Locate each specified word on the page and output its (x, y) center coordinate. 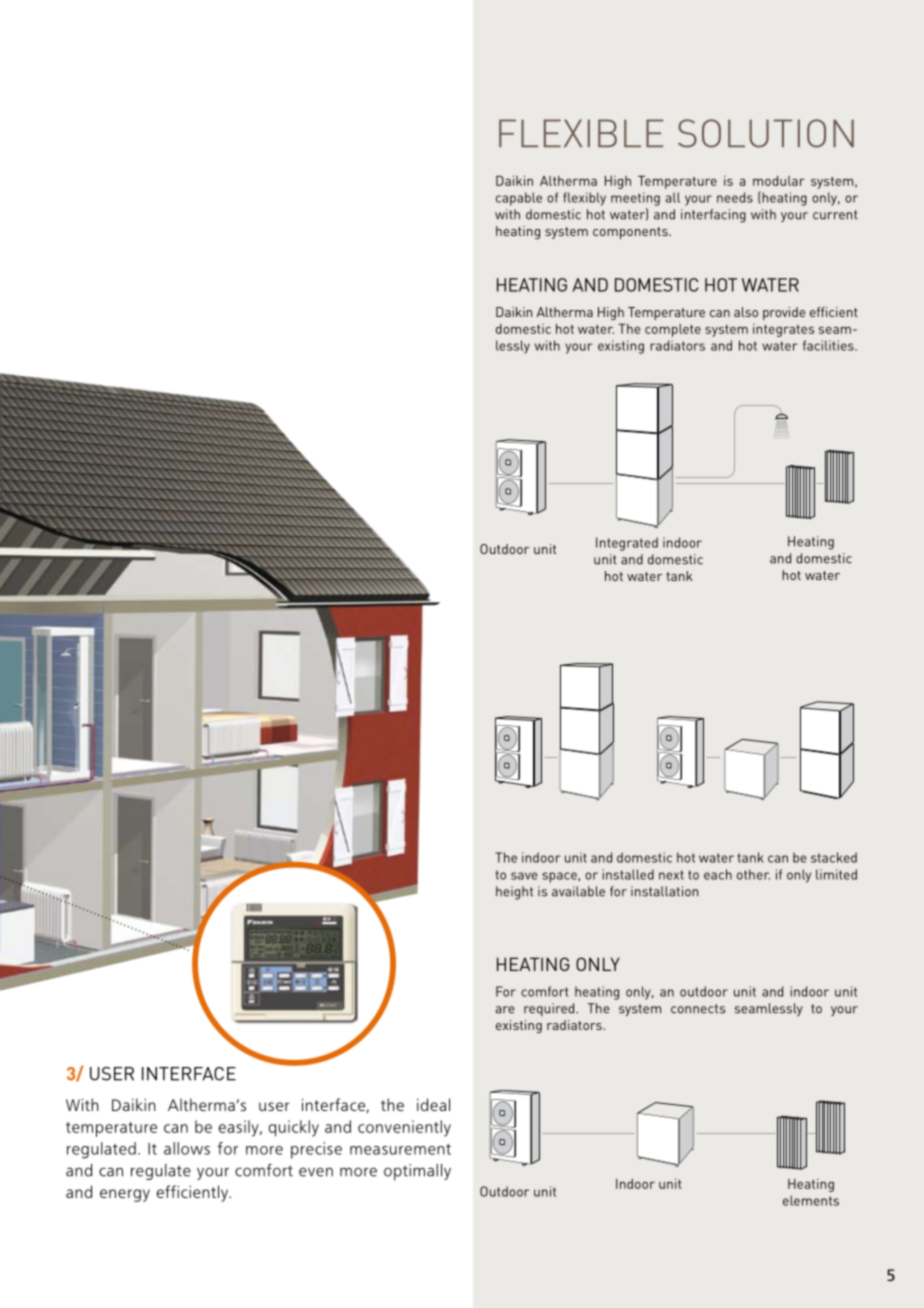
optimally (417, 1172)
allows (187, 1148)
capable (519, 199)
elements (811, 1200)
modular (779, 181)
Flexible (581, 133)
